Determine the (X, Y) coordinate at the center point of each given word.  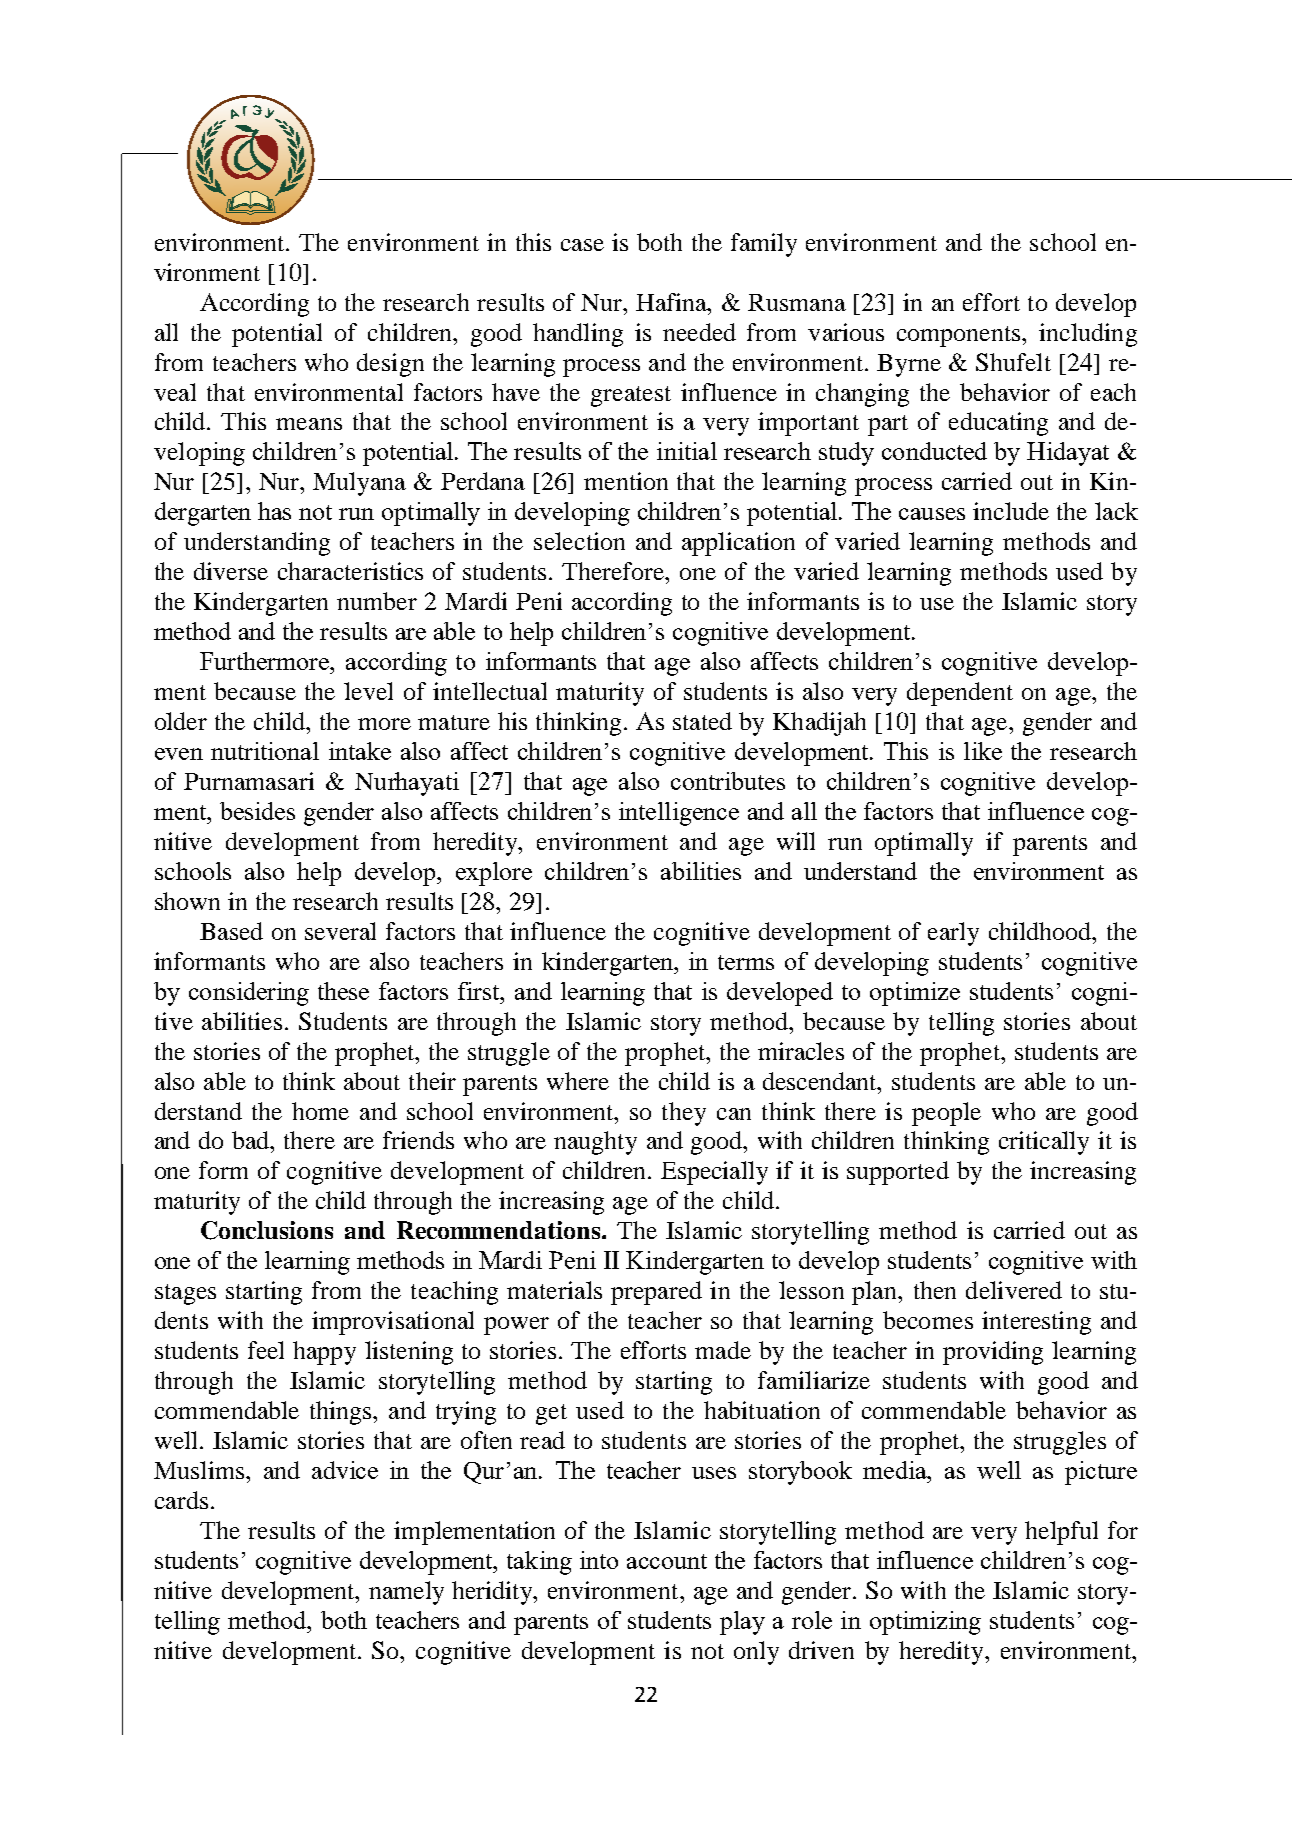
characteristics (350, 571)
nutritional (265, 751)
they (684, 1114)
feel (266, 1350)
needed (699, 332)
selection (579, 541)
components (960, 336)
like (983, 751)
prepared (656, 1293)
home (320, 1111)
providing (993, 1353)
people (946, 1114)
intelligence (679, 814)
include (1011, 511)
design (390, 365)
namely (406, 1593)
